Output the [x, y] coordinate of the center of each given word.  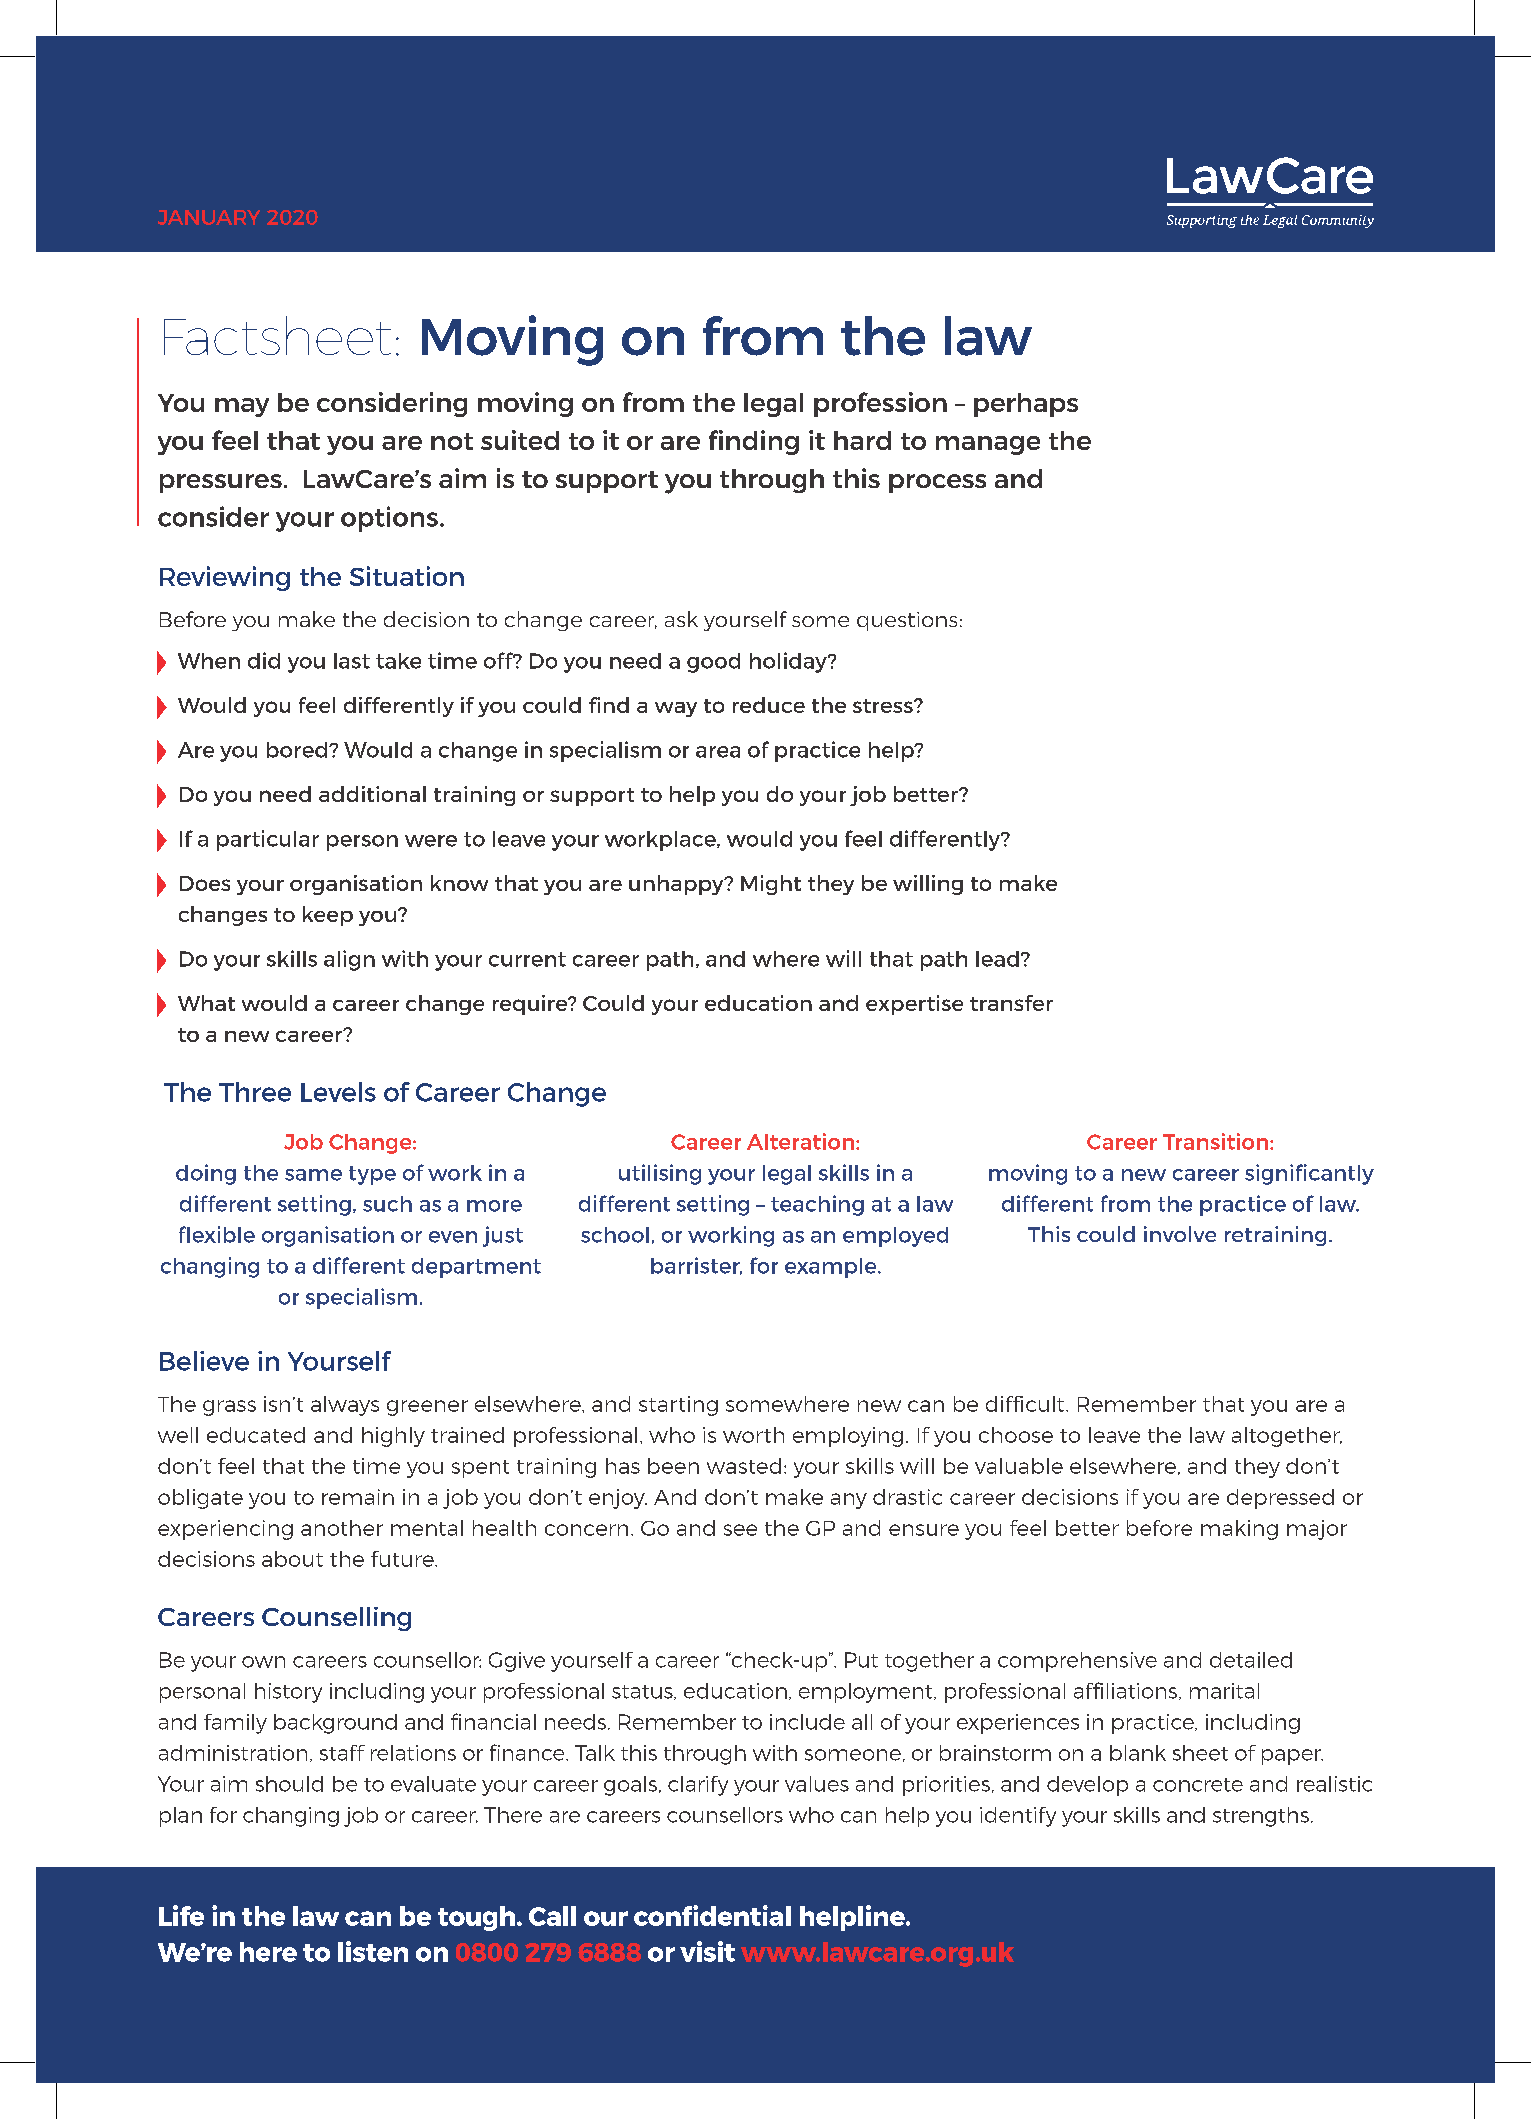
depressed [1280, 1499]
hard [862, 440]
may [242, 407]
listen [373, 1951]
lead [997, 959]
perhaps [1026, 405]
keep [328, 916]
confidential [712, 1915]
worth [753, 1435]
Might [771, 885]
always [345, 1406]
